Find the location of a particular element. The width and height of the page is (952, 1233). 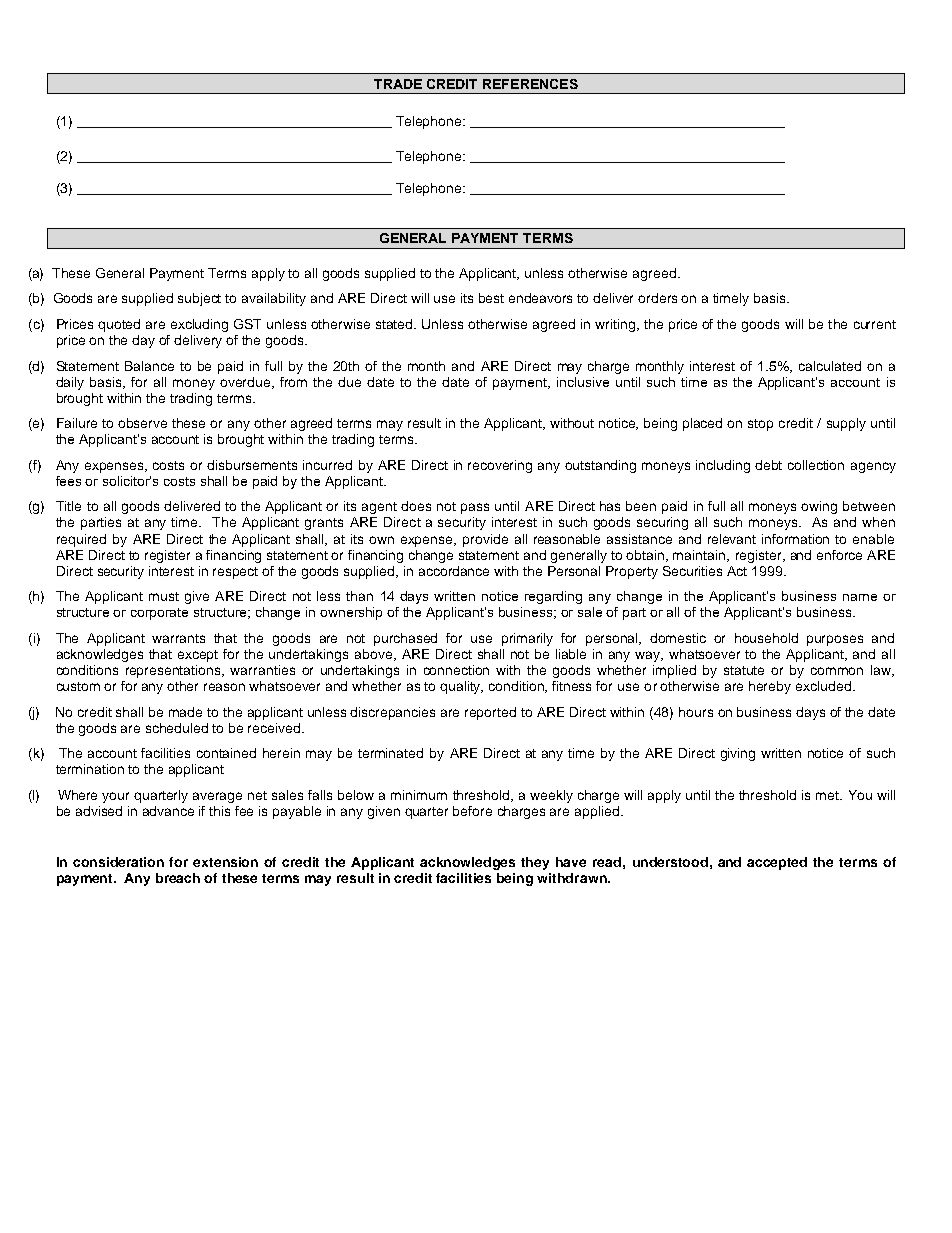

disbursements is located at coordinates (252, 465).
